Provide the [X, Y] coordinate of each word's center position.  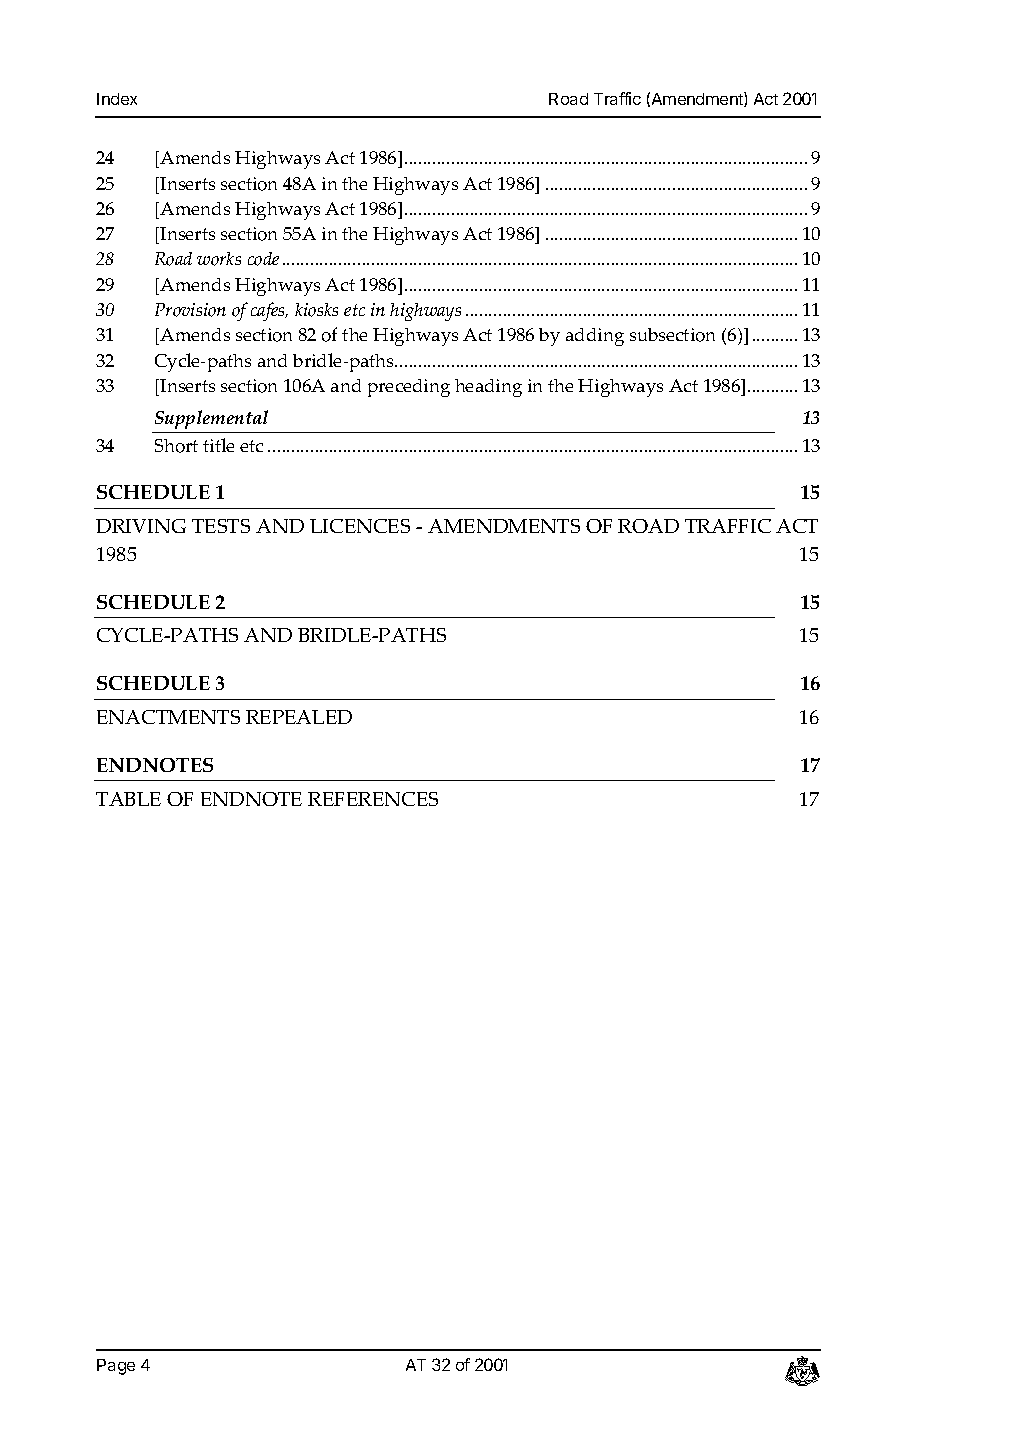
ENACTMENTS [168, 717]
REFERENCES [373, 799]
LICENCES [360, 526]
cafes [269, 311]
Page [116, 1367]
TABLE [128, 799]
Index [117, 99]
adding [595, 337]
